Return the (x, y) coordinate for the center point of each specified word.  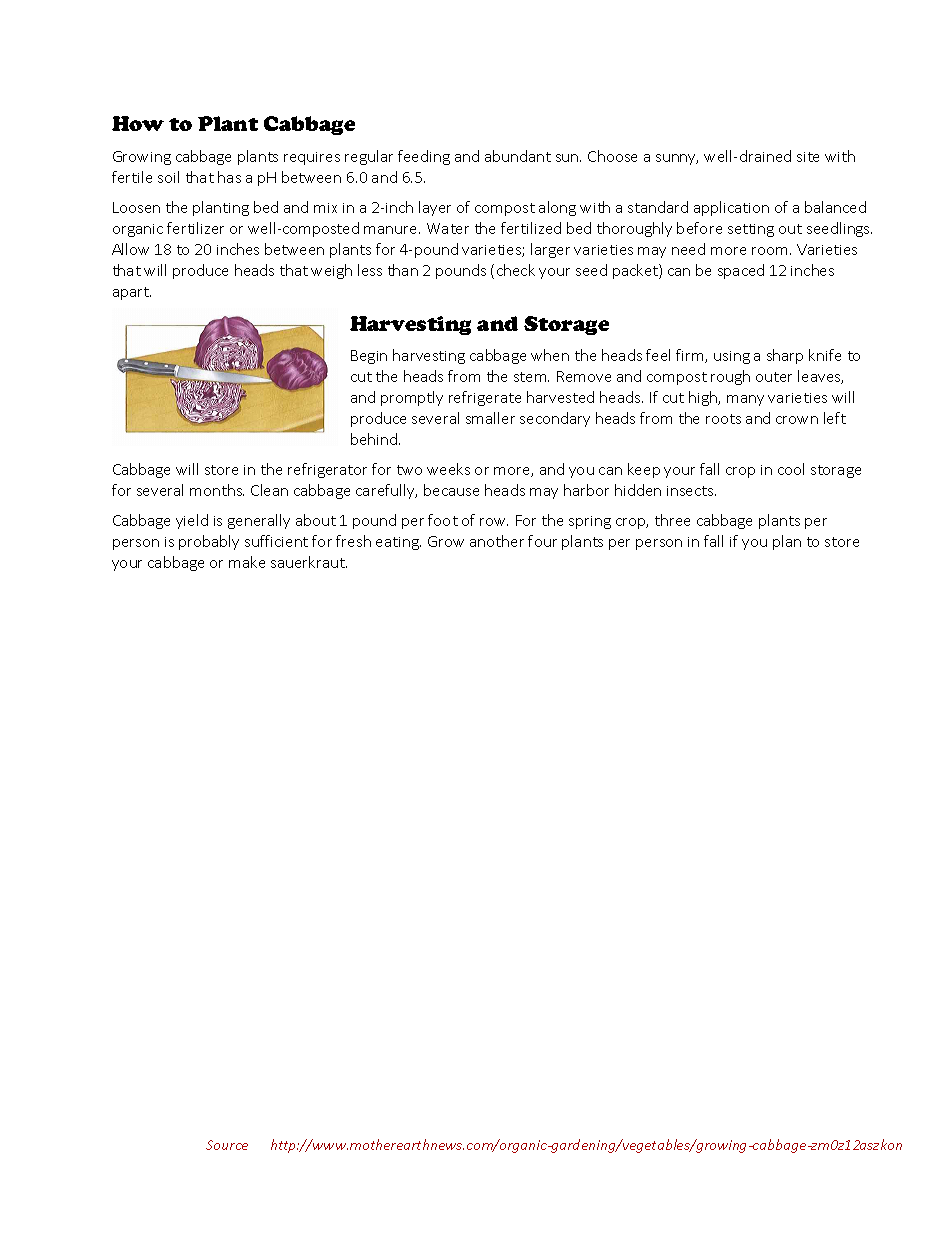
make (247, 562)
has (229, 177)
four (542, 541)
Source (227, 1145)
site (808, 157)
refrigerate (485, 398)
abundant (518, 156)
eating (398, 543)
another (497, 541)
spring (590, 522)
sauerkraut (309, 562)
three (672, 520)
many (745, 400)
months (217, 490)
